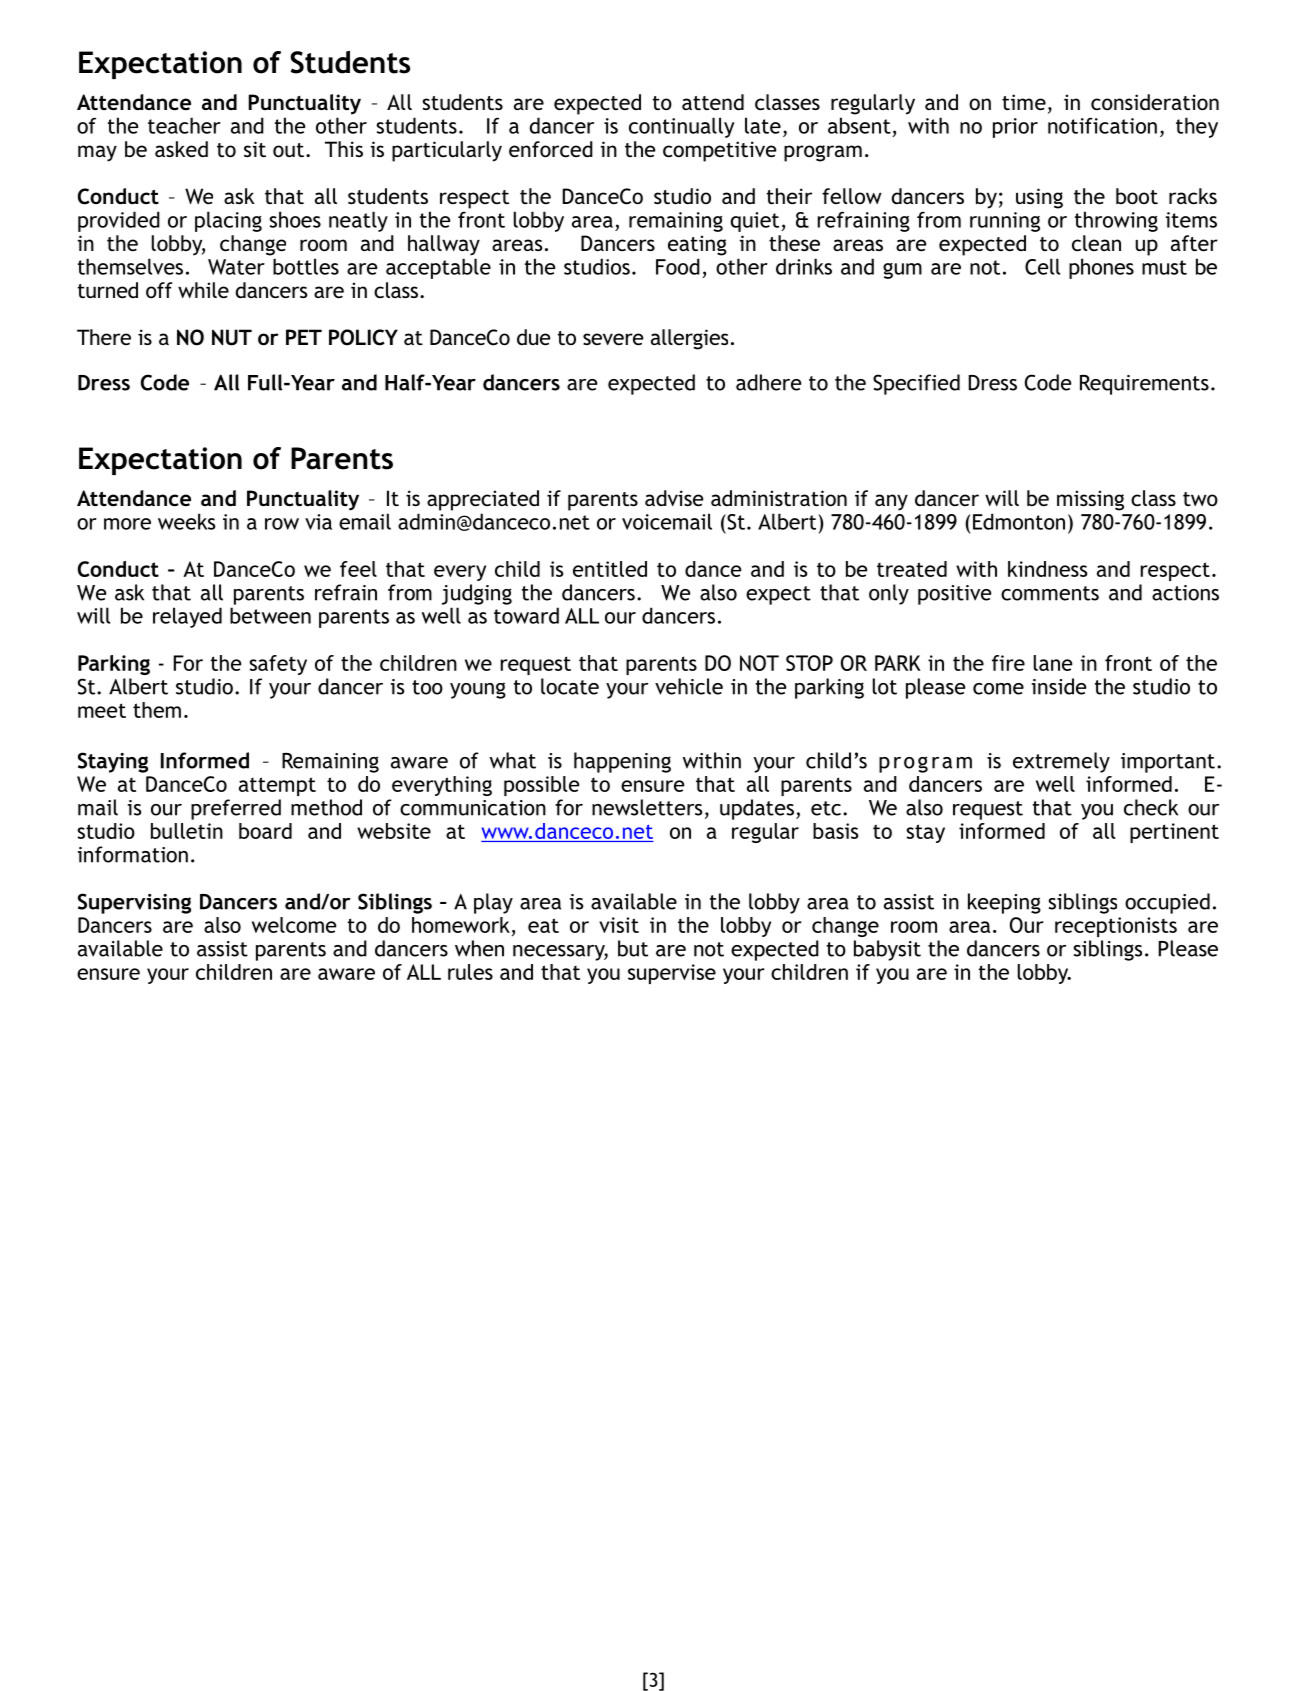  What do you see at coordinates (1090, 500) in the screenshot?
I see `missing` at bounding box center [1090, 500].
